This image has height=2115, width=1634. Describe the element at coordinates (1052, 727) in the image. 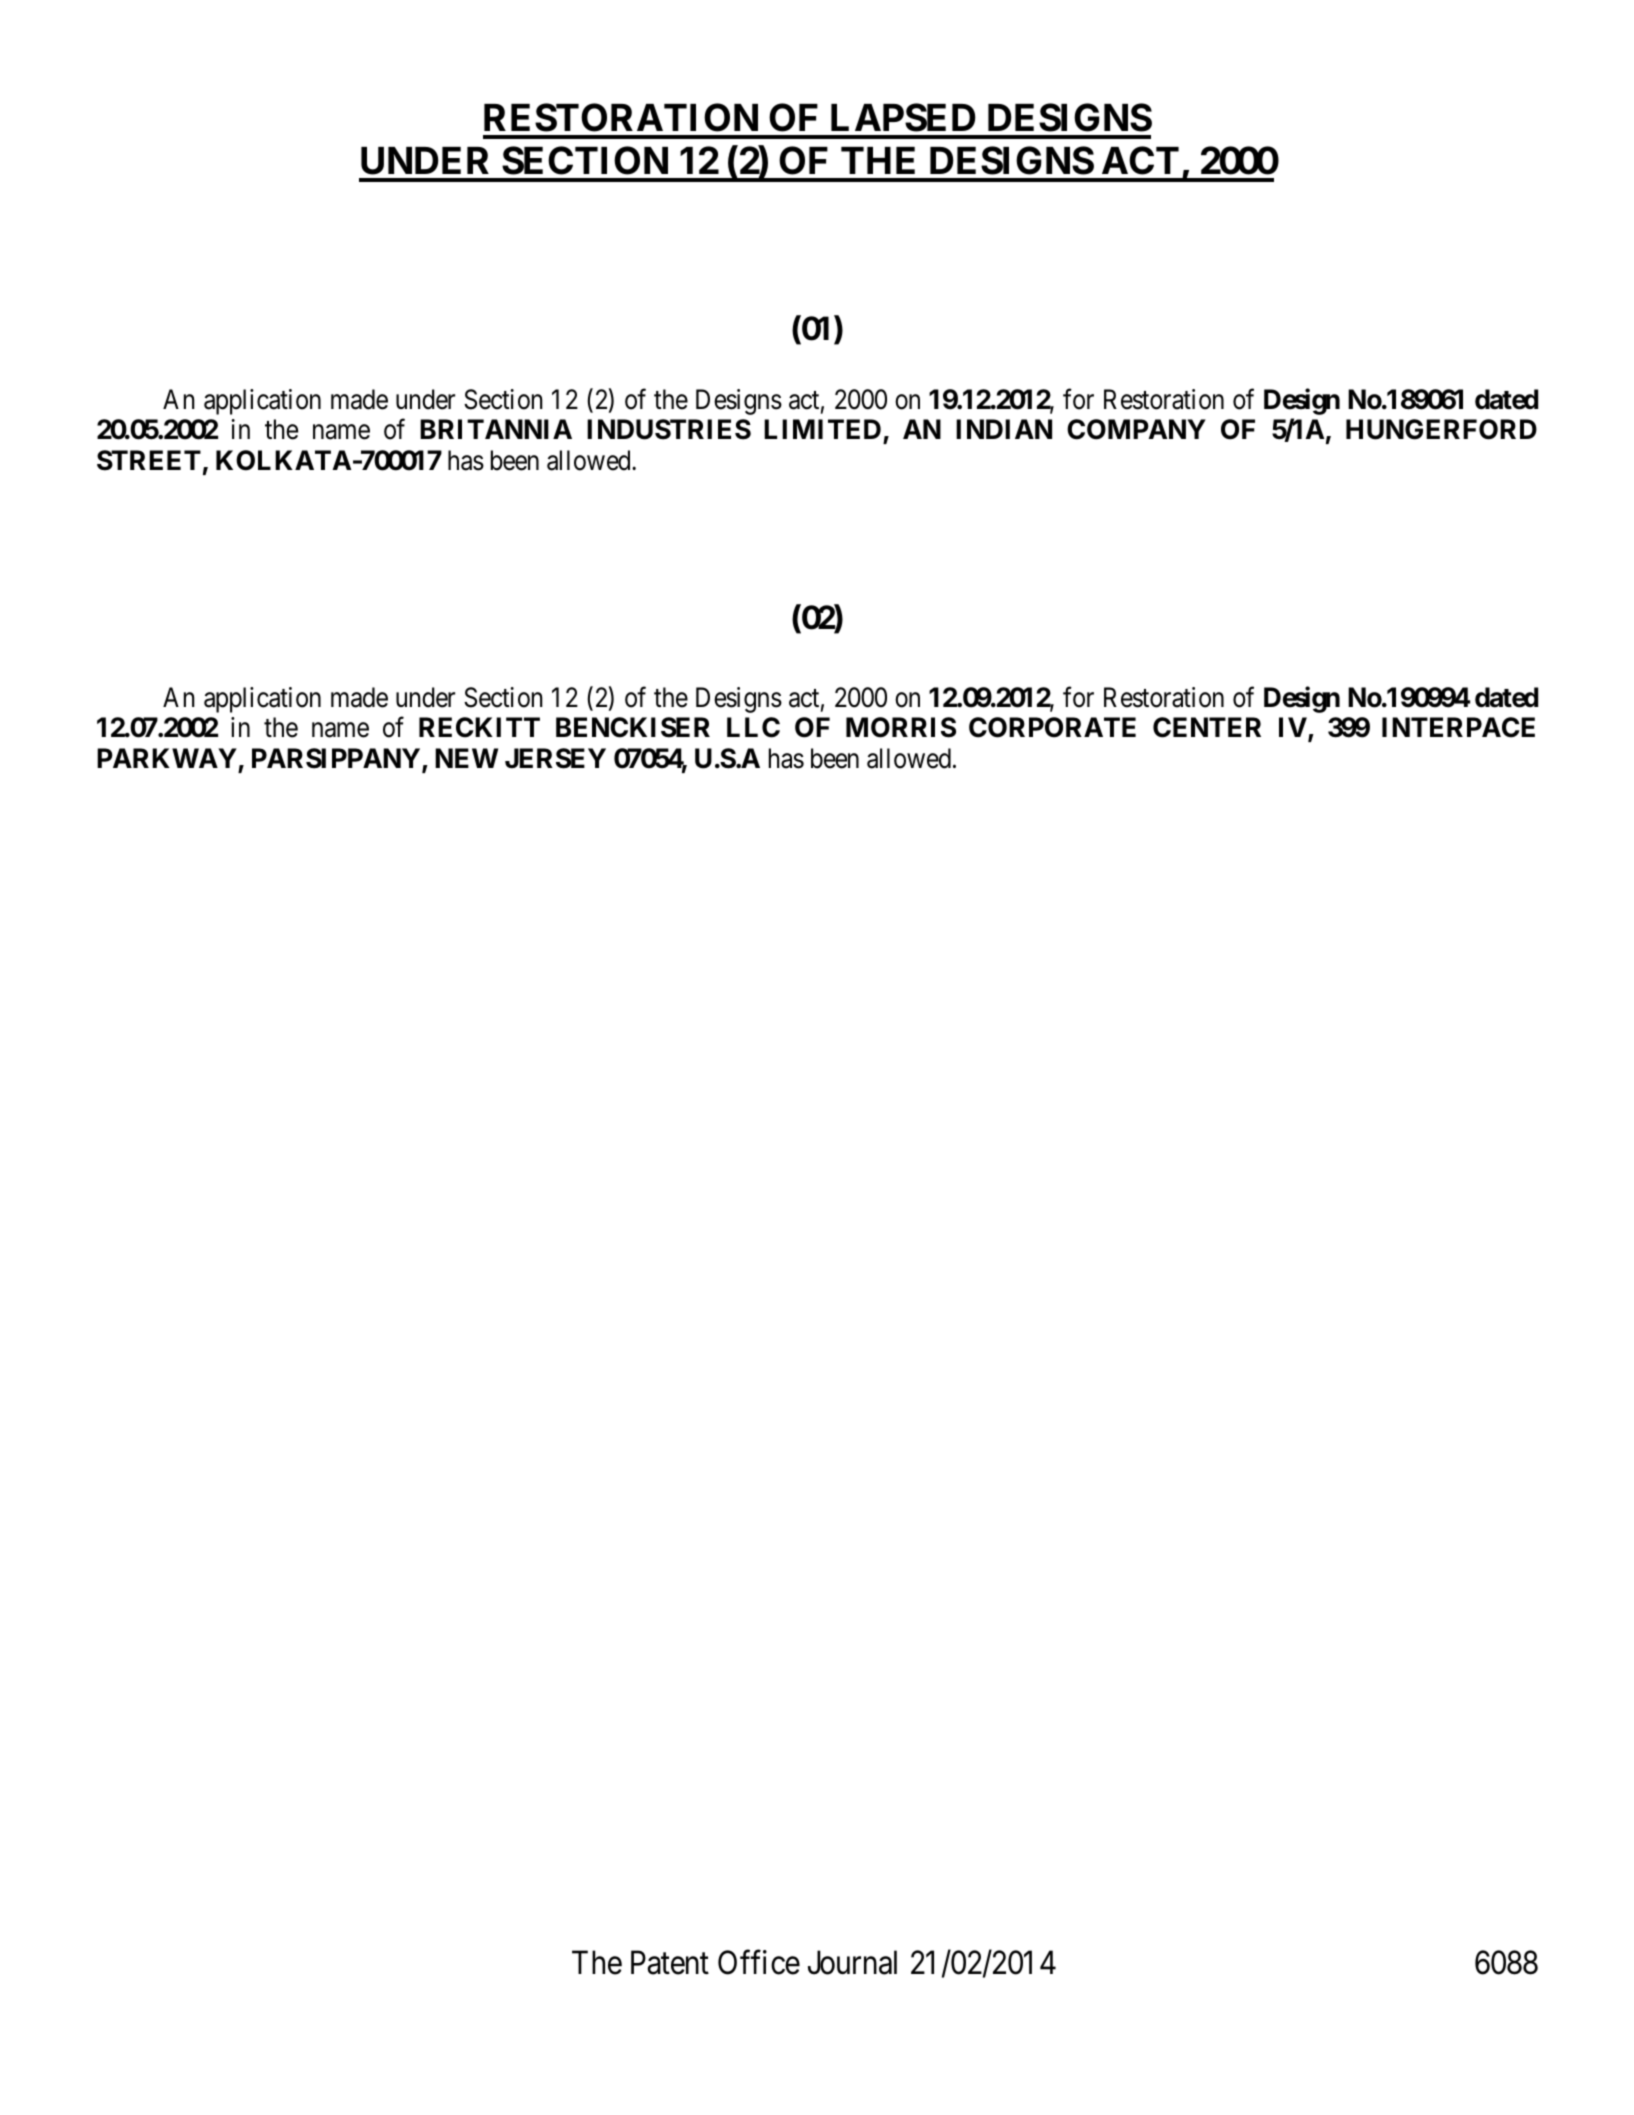

I see `CORPORATE` at that location.
